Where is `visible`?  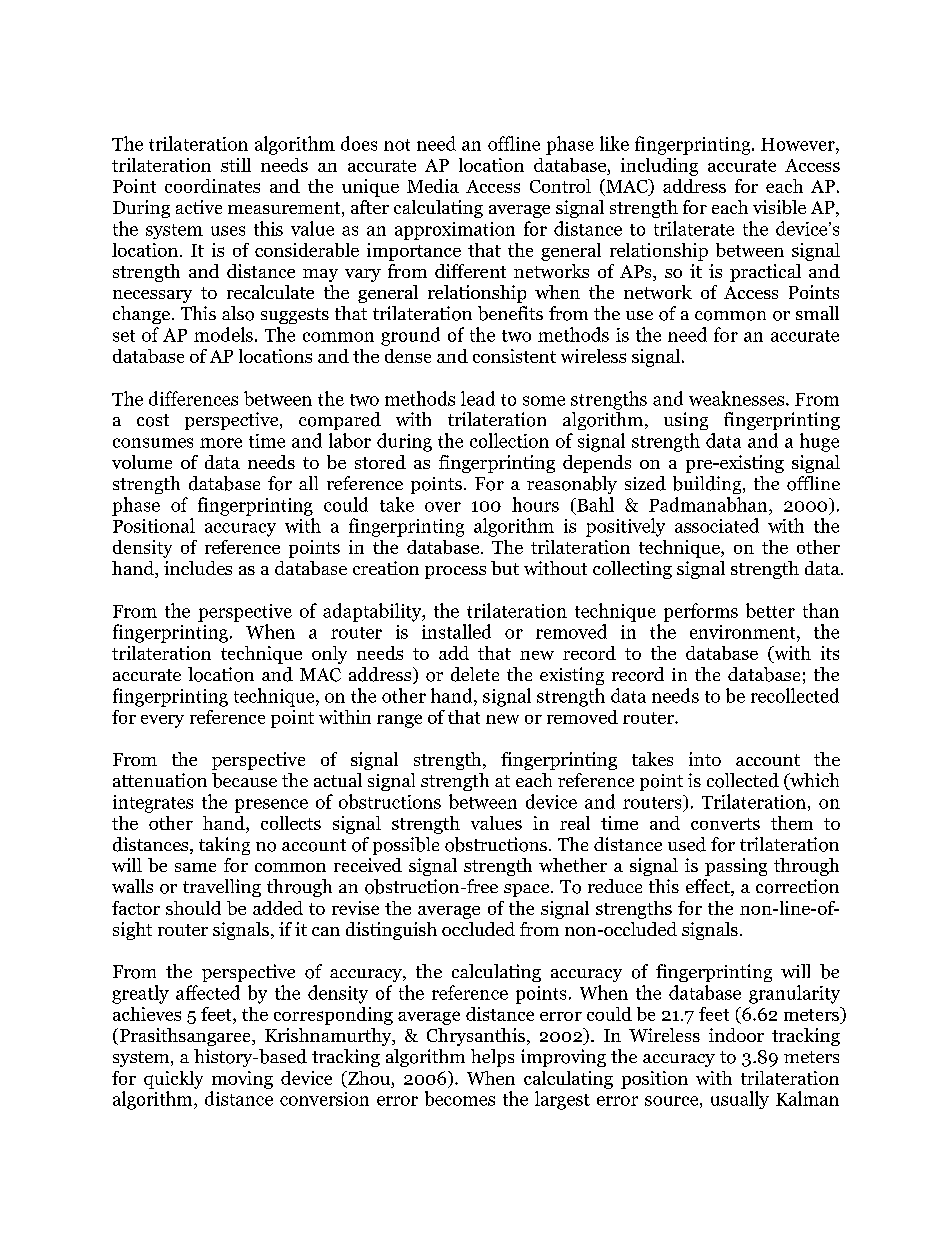 visible is located at coordinates (779, 207).
